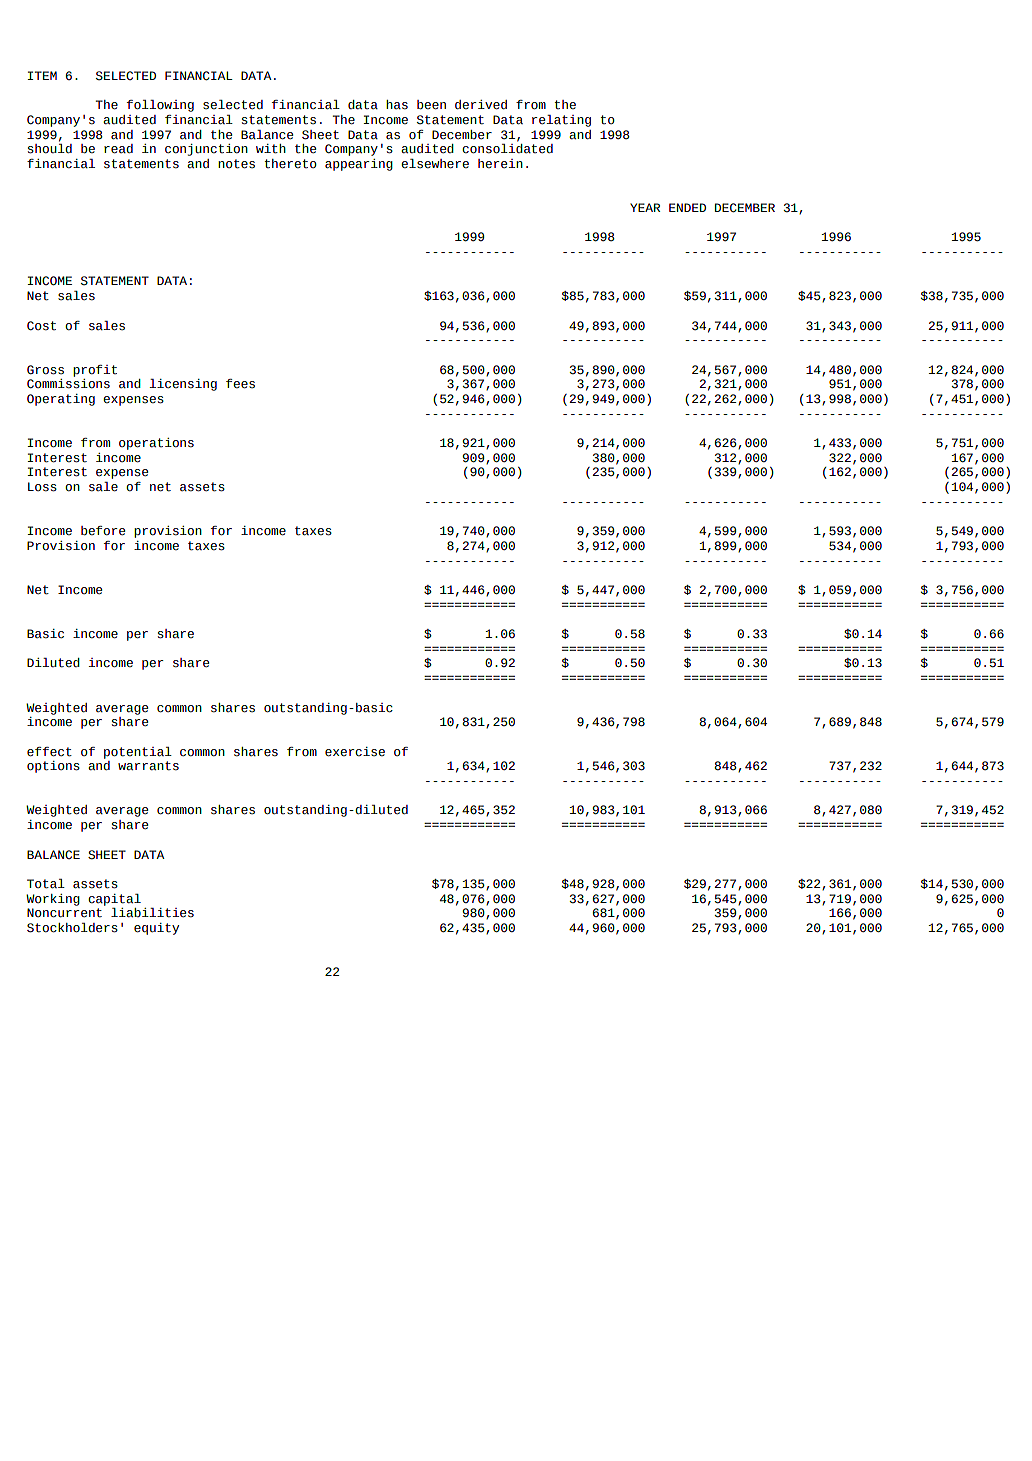  I want to click on YEAR, so click(645, 207).
